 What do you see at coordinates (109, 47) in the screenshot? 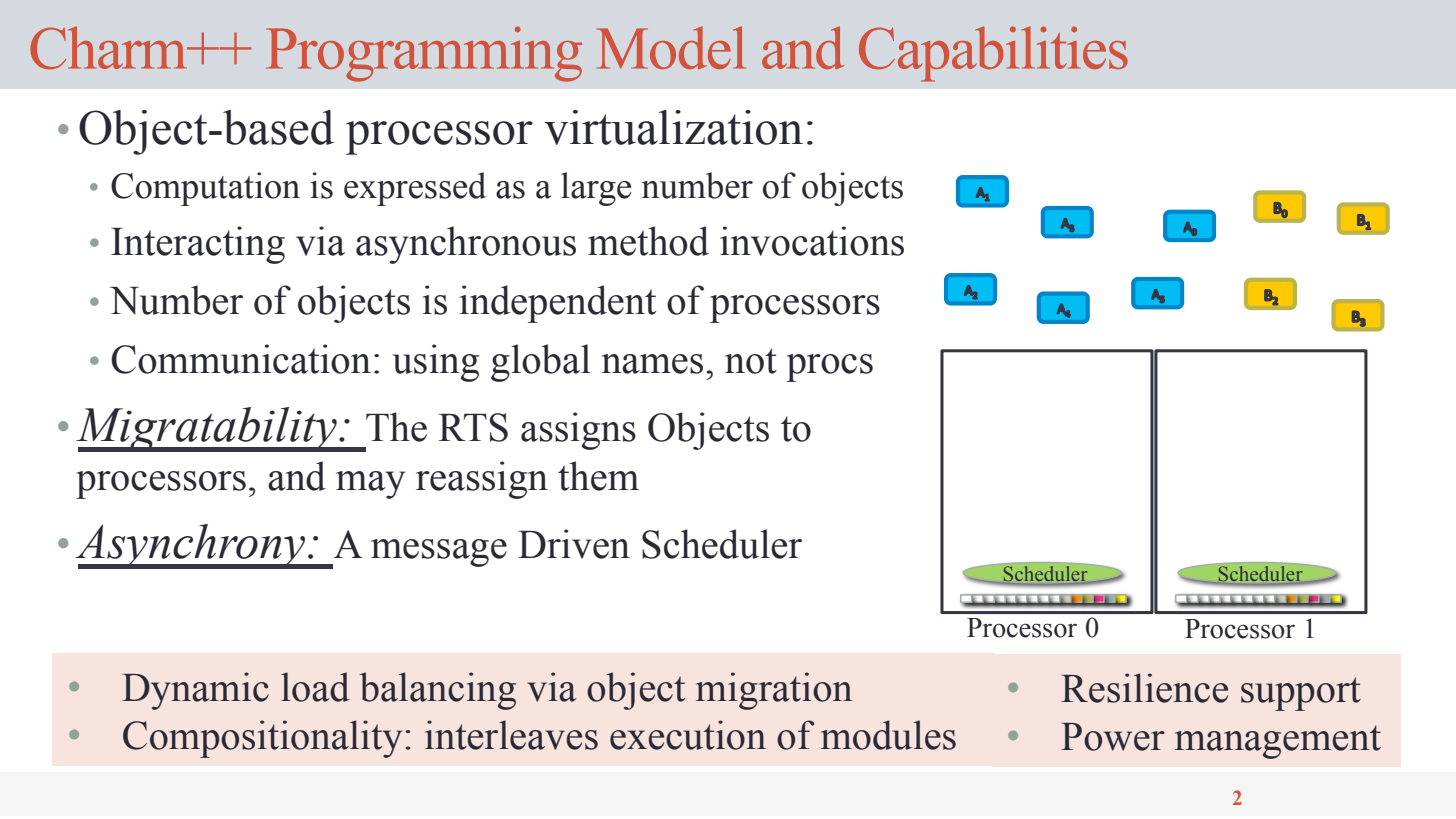
I see `Charm` at bounding box center [109, 47].
